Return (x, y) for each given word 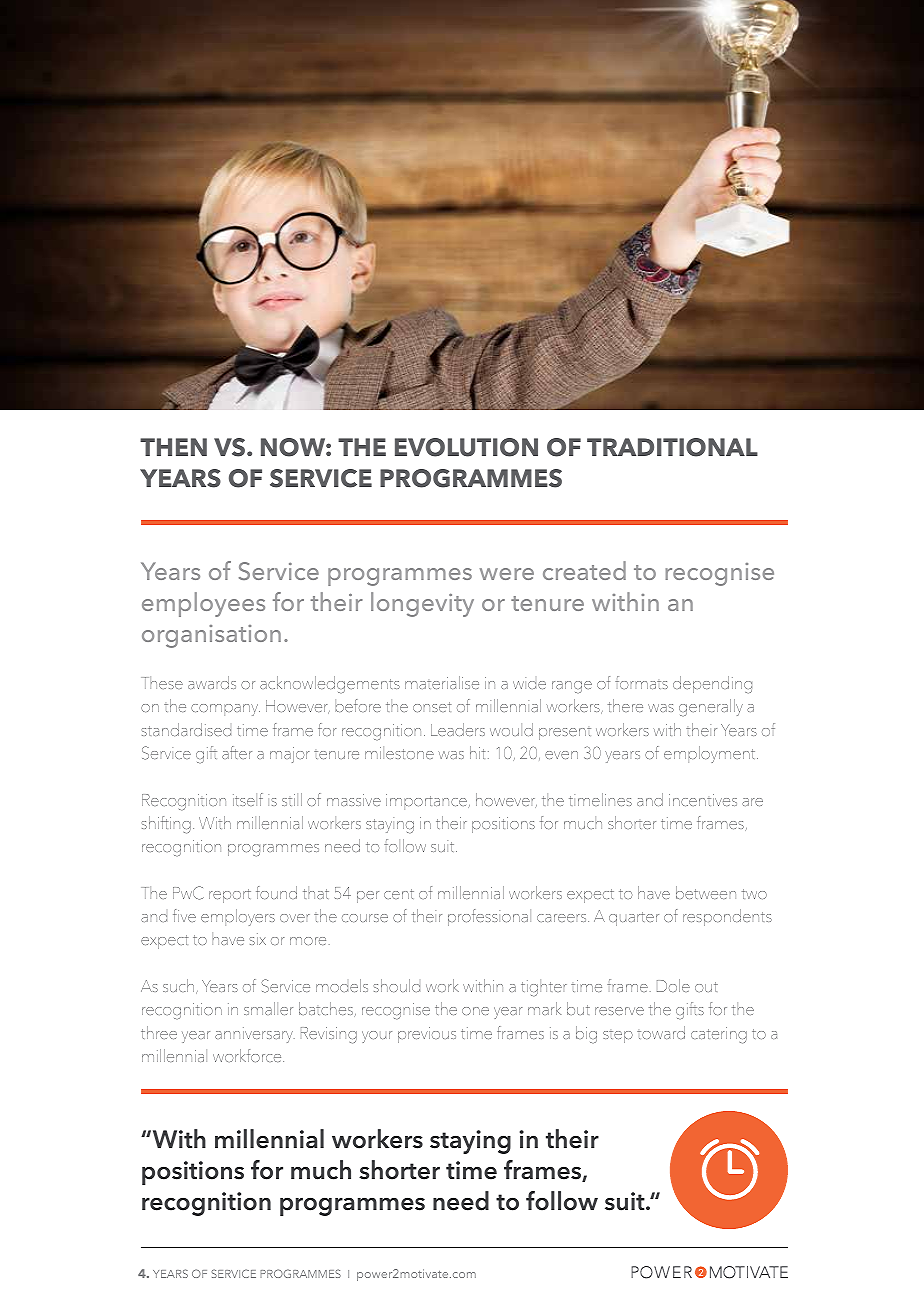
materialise (442, 682)
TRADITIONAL (672, 447)
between (706, 892)
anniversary (255, 1035)
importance (427, 802)
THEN (173, 447)
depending (712, 684)
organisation (211, 636)
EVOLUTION (466, 447)
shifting (166, 825)
